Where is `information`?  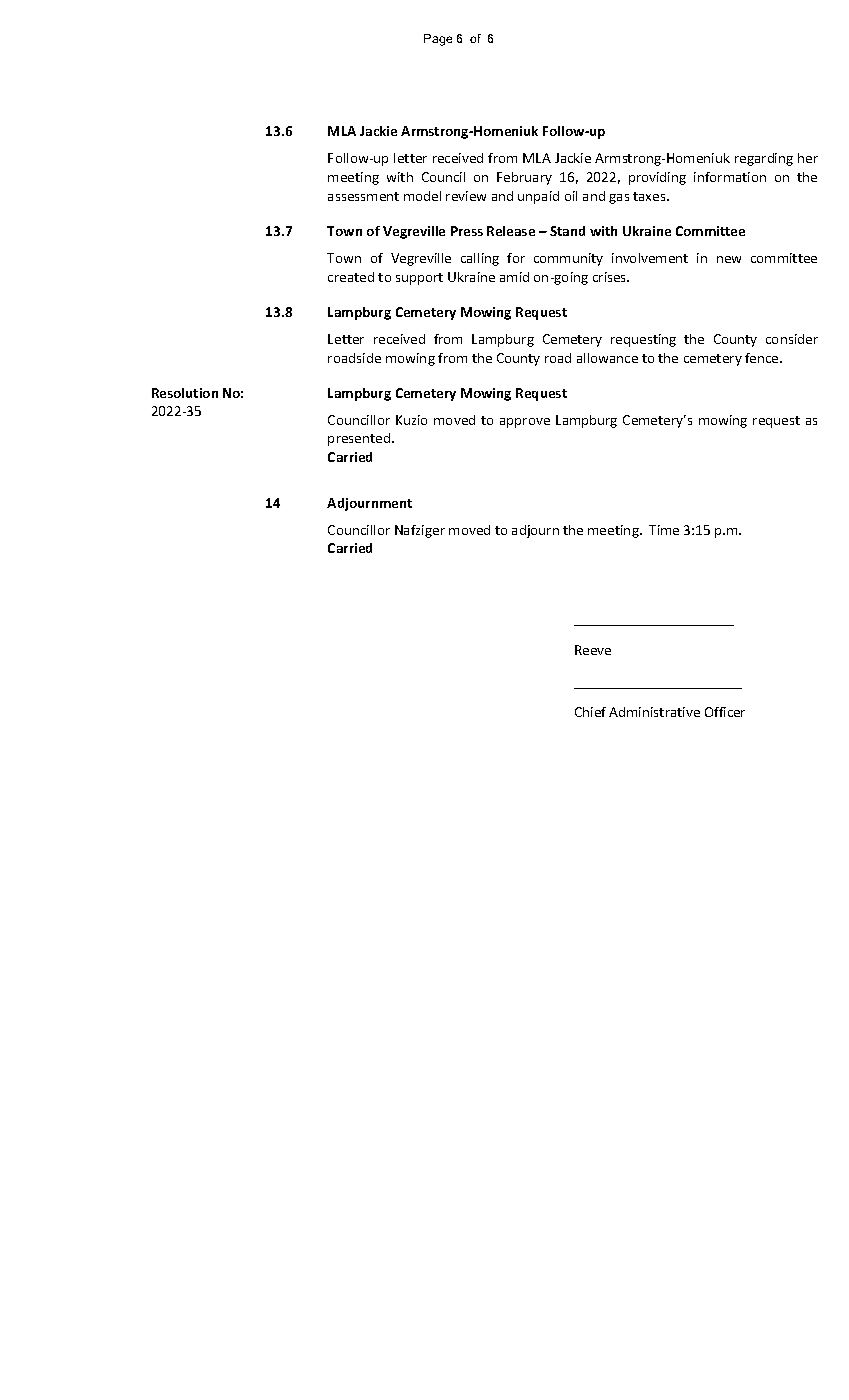
information is located at coordinates (730, 177).
